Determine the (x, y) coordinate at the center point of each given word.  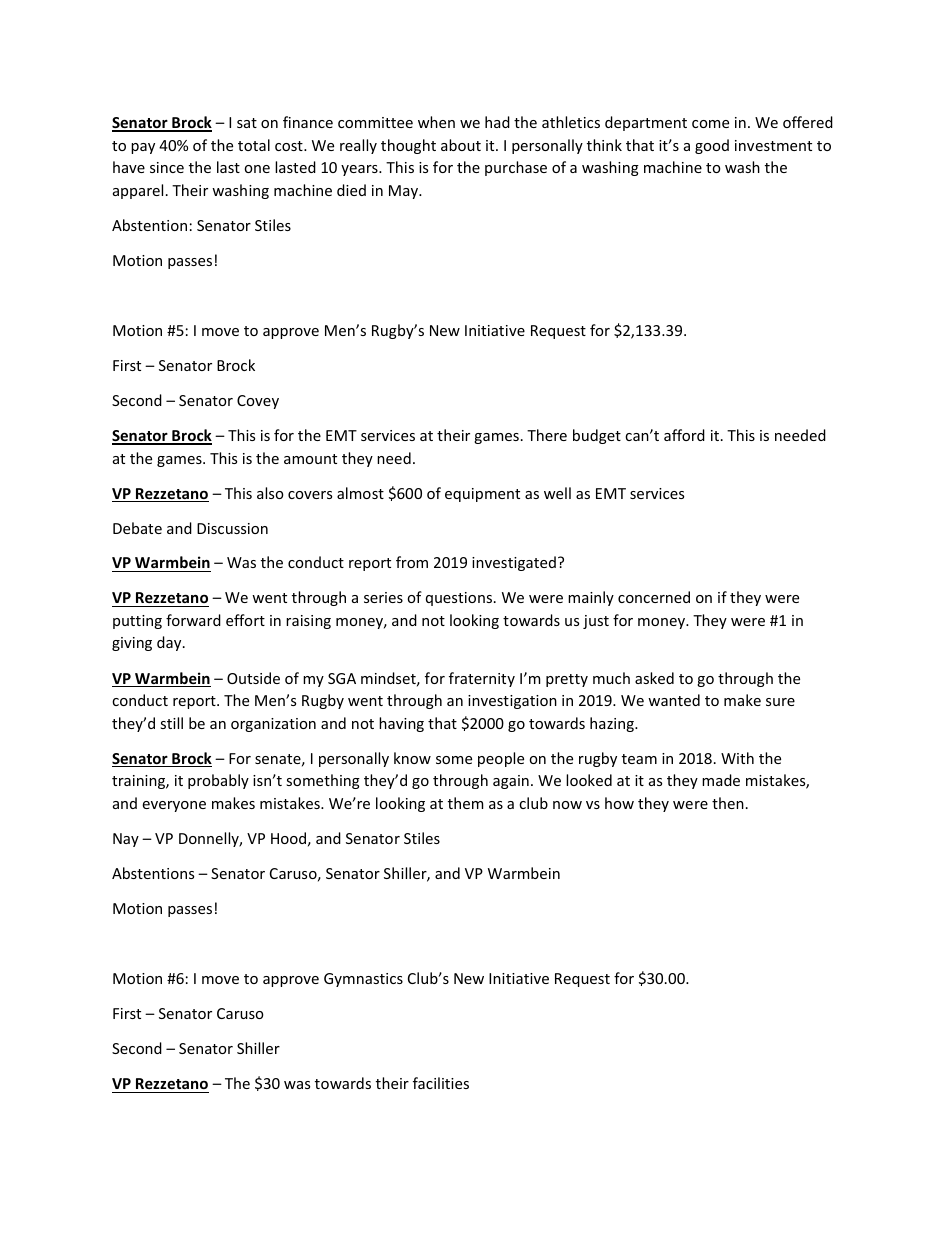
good (712, 146)
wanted (674, 700)
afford (684, 435)
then (728, 803)
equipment (482, 495)
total (254, 145)
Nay (126, 840)
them (465, 803)
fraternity (482, 679)
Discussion (232, 528)
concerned (654, 597)
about (461, 145)
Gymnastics (363, 980)
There (547, 435)
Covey (258, 402)
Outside (253, 678)
